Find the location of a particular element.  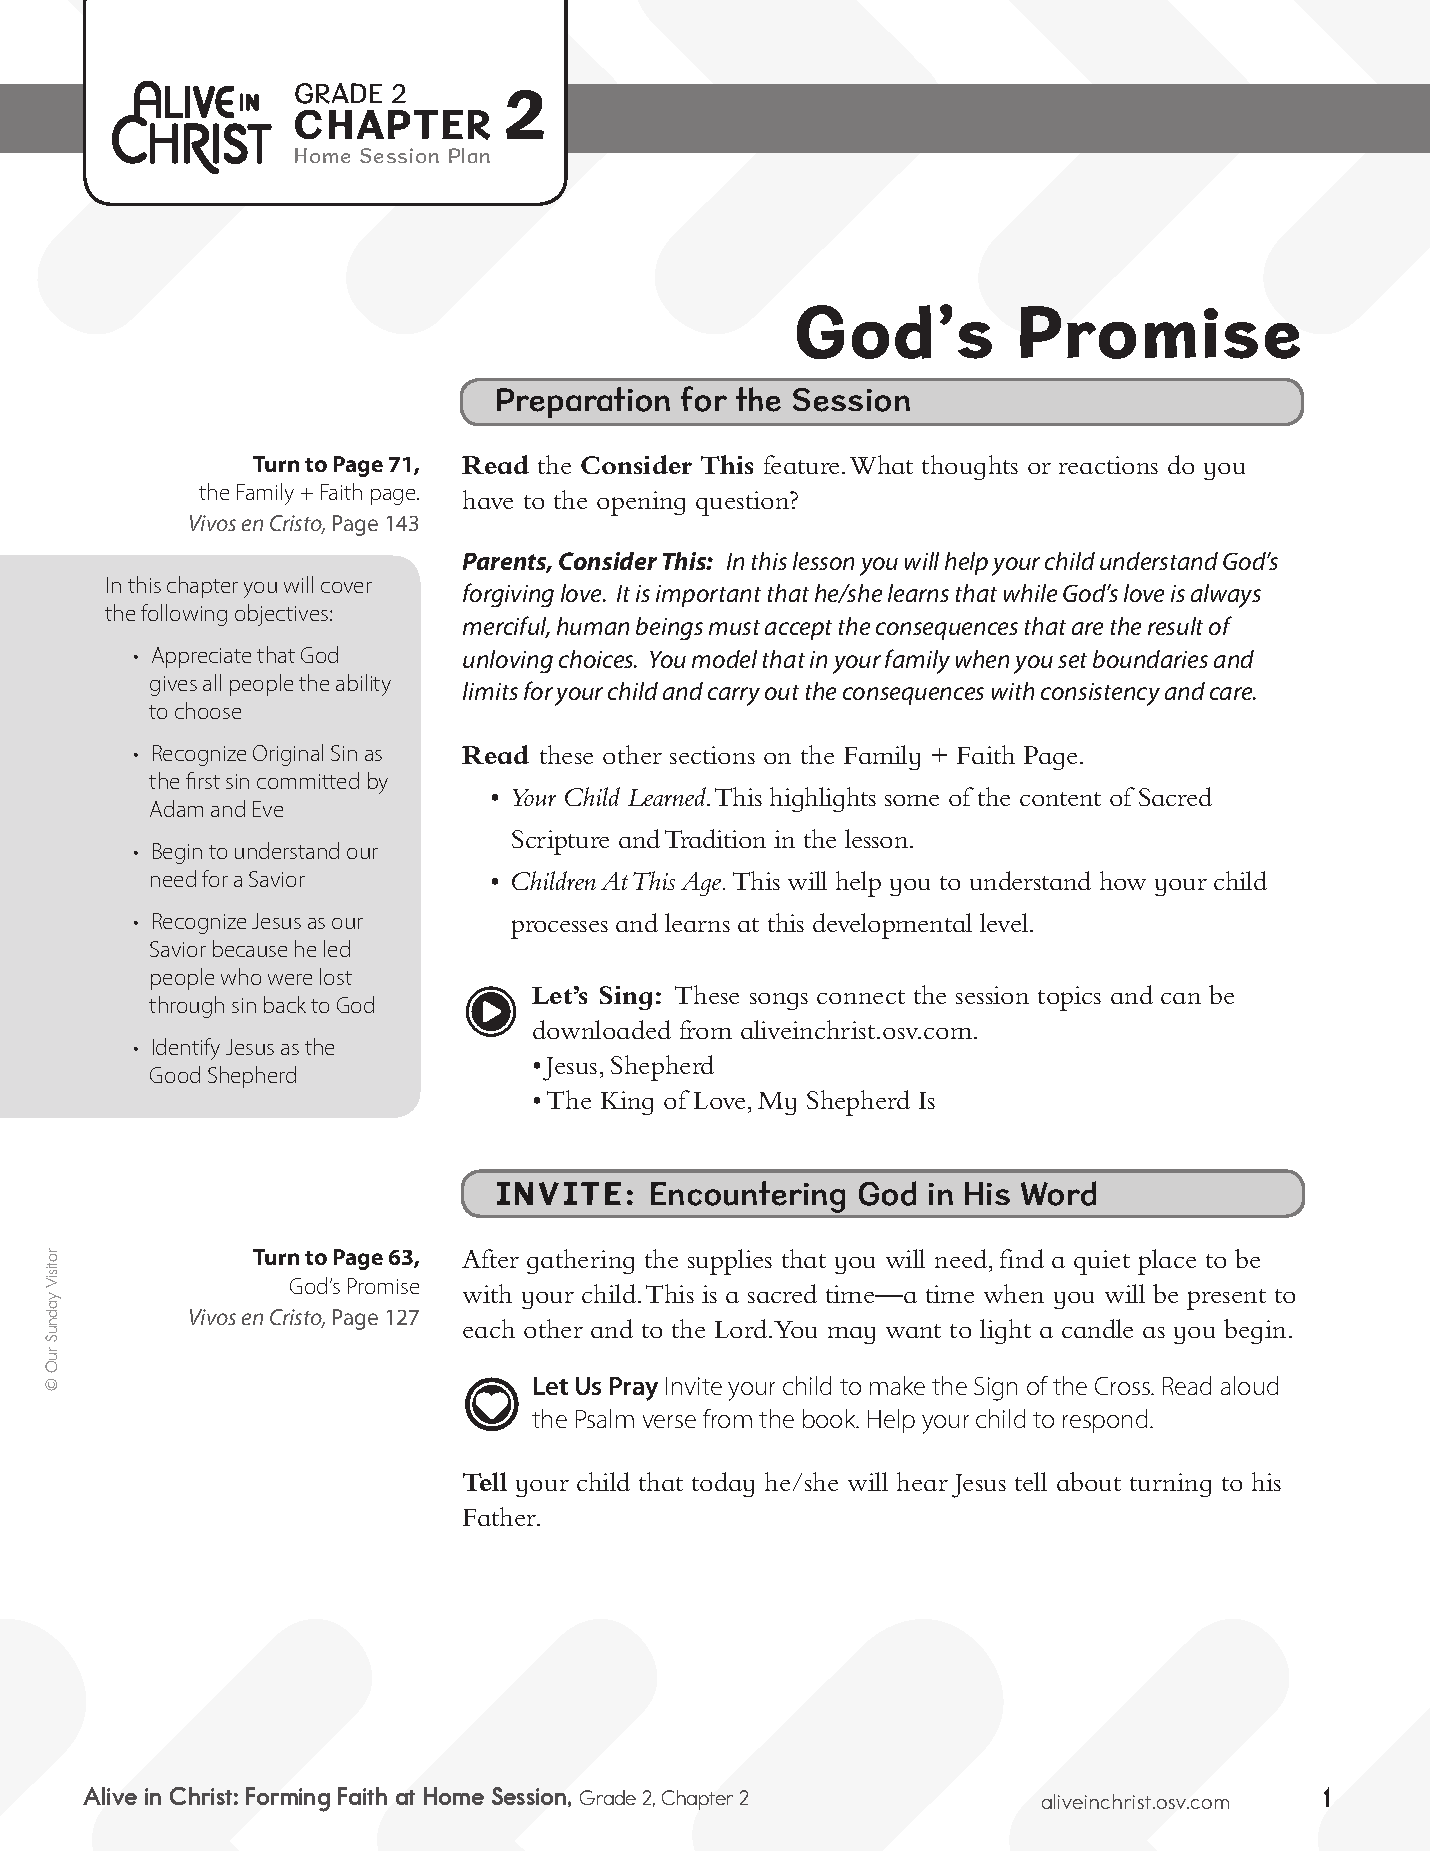

topics is located at coordinates (1069, 998).
